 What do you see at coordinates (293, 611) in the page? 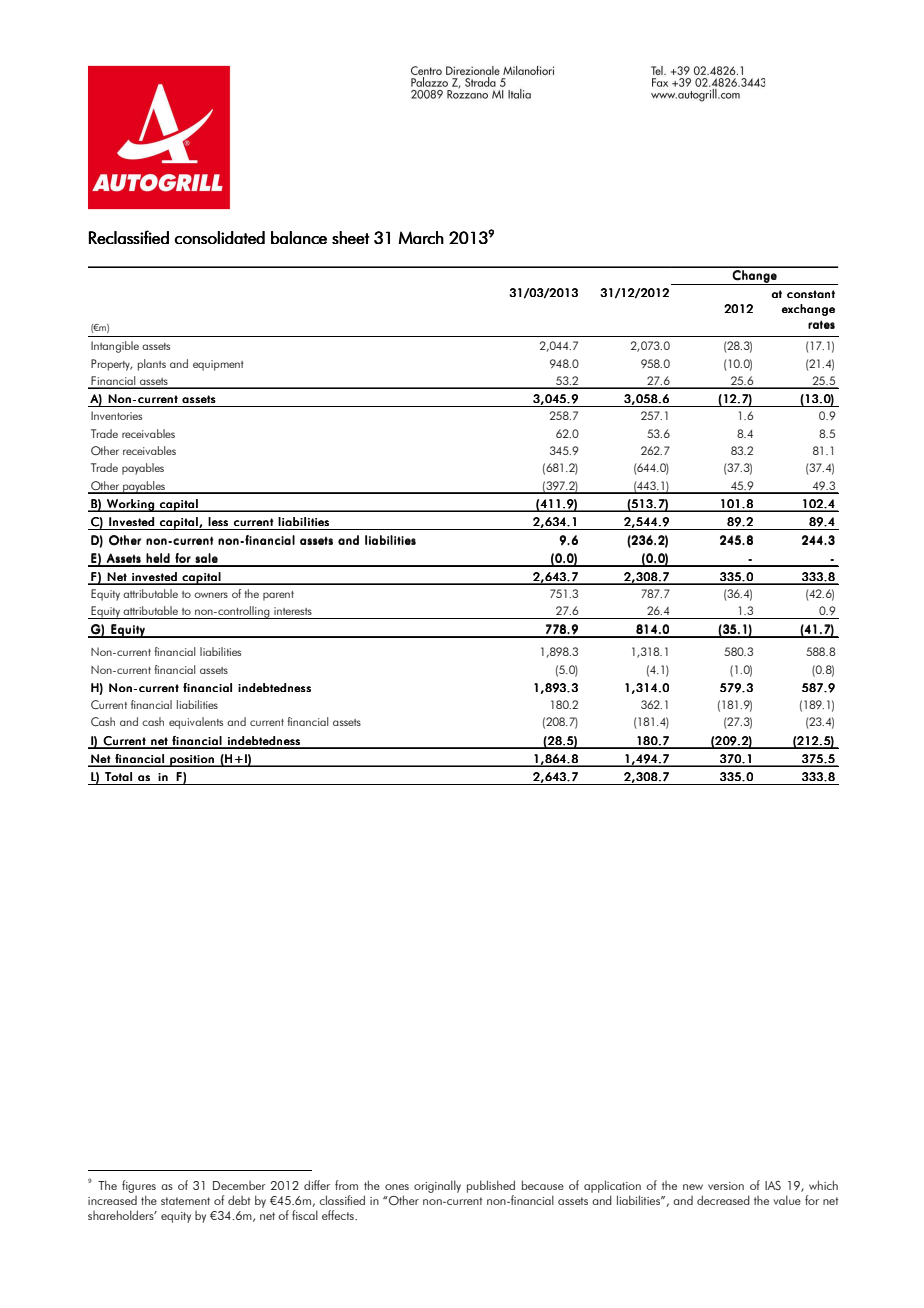
I see `interests` at bounding box center [293, 611].
